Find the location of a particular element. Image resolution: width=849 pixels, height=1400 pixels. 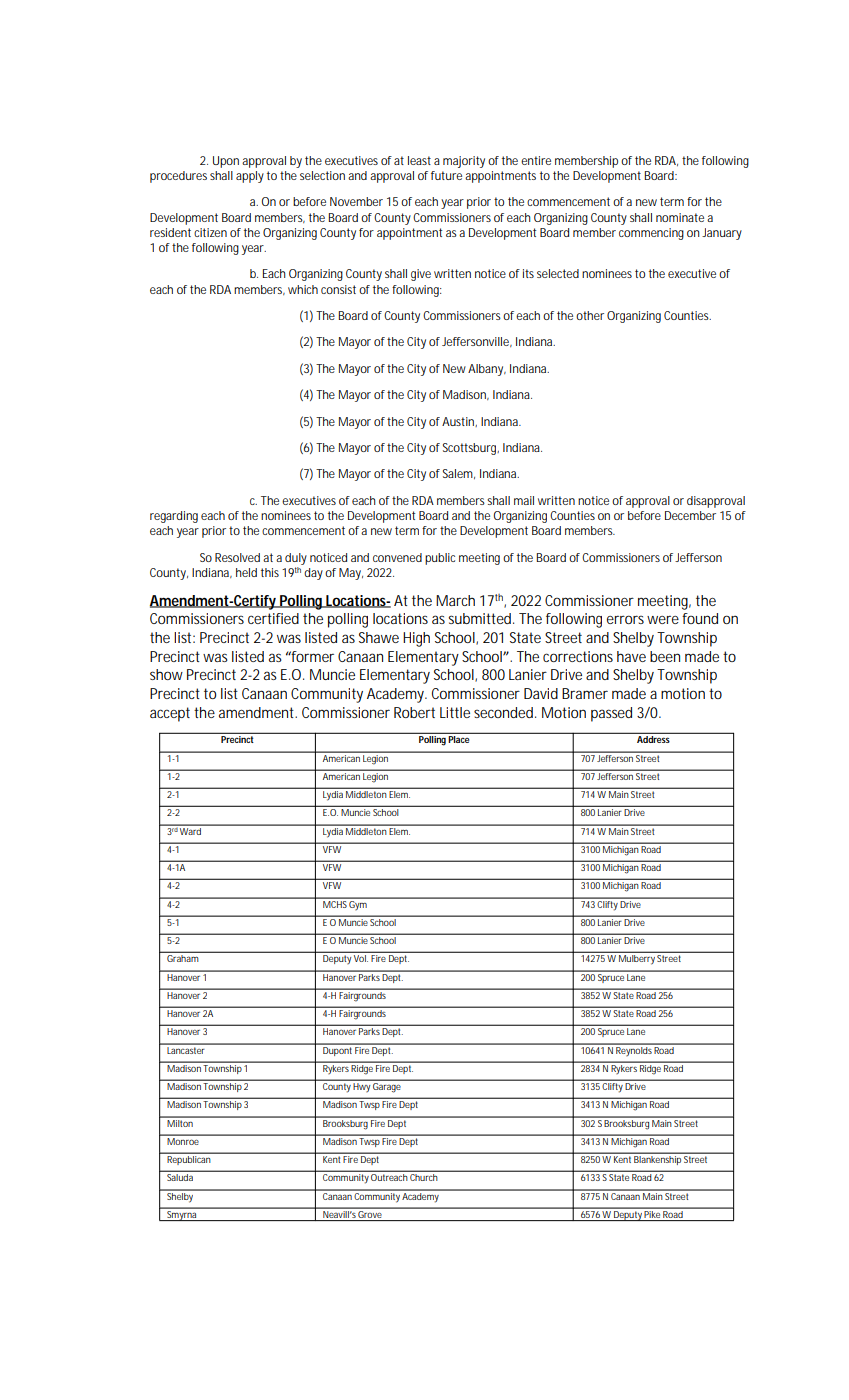

nominate is located at coordinates (680, 217).
